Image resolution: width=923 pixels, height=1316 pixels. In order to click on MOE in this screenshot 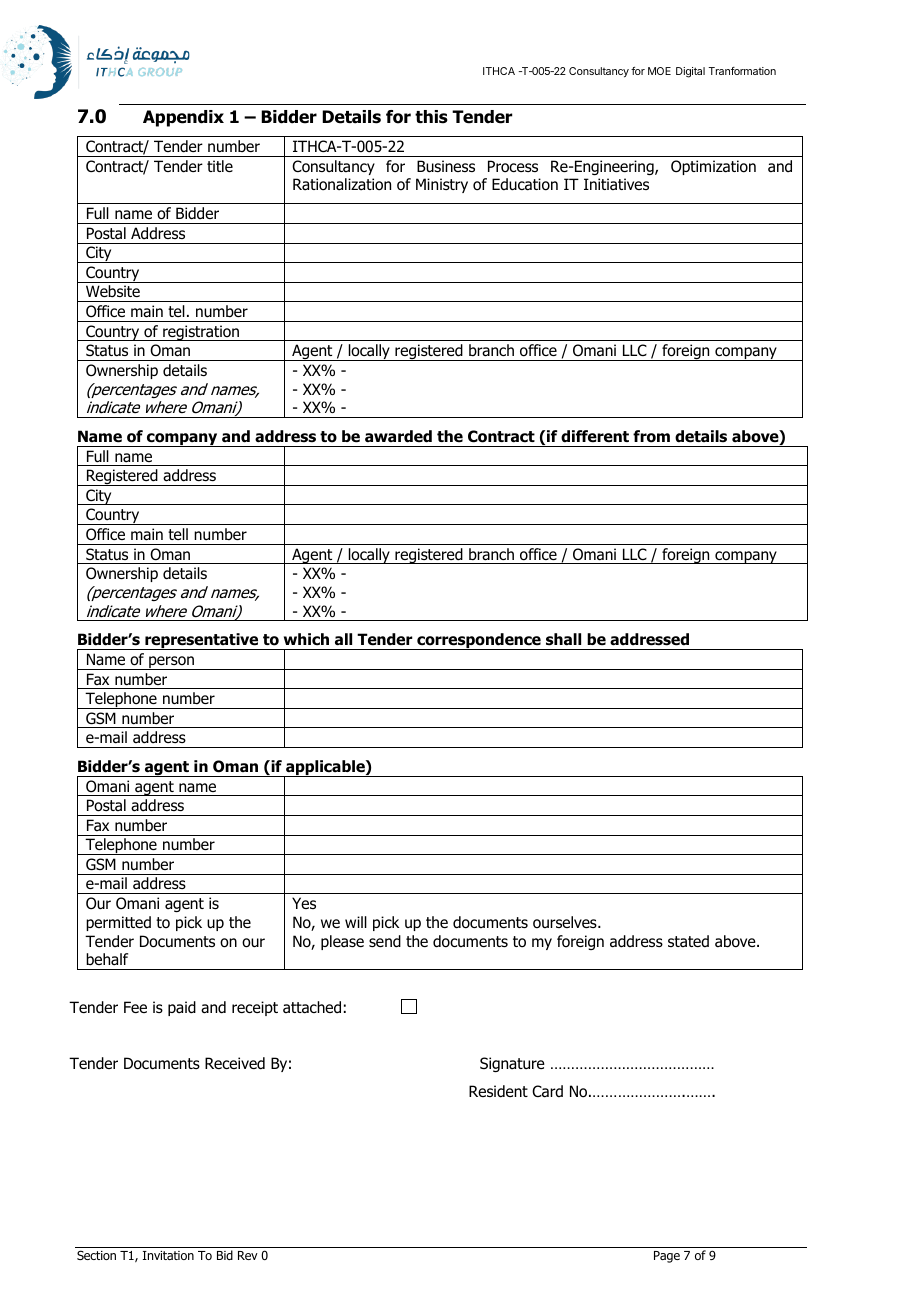, I will do `click(659, 71)`.
